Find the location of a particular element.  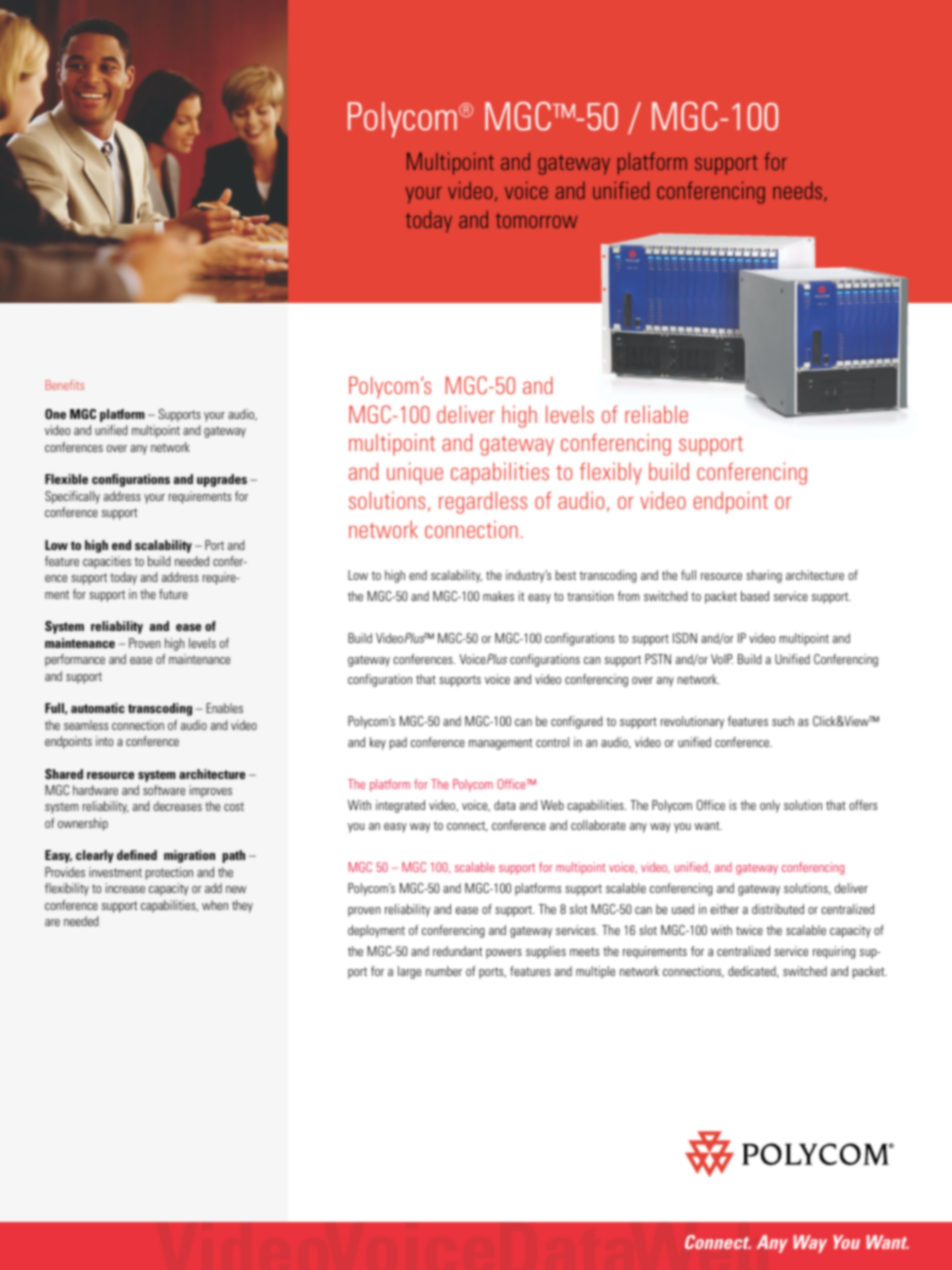

such is located at coordinates (783, 721).
